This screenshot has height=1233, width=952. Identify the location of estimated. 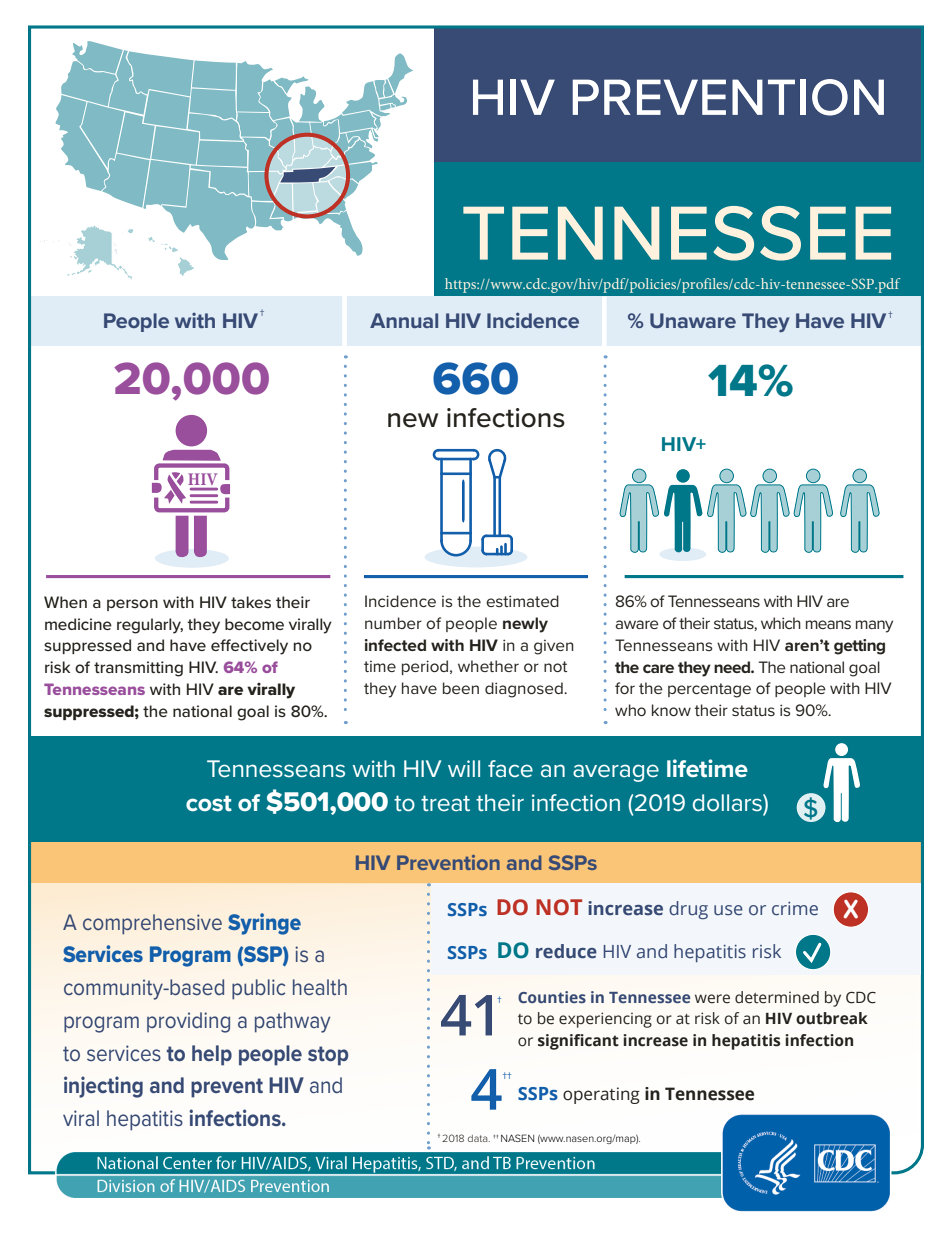
(522, 601).
